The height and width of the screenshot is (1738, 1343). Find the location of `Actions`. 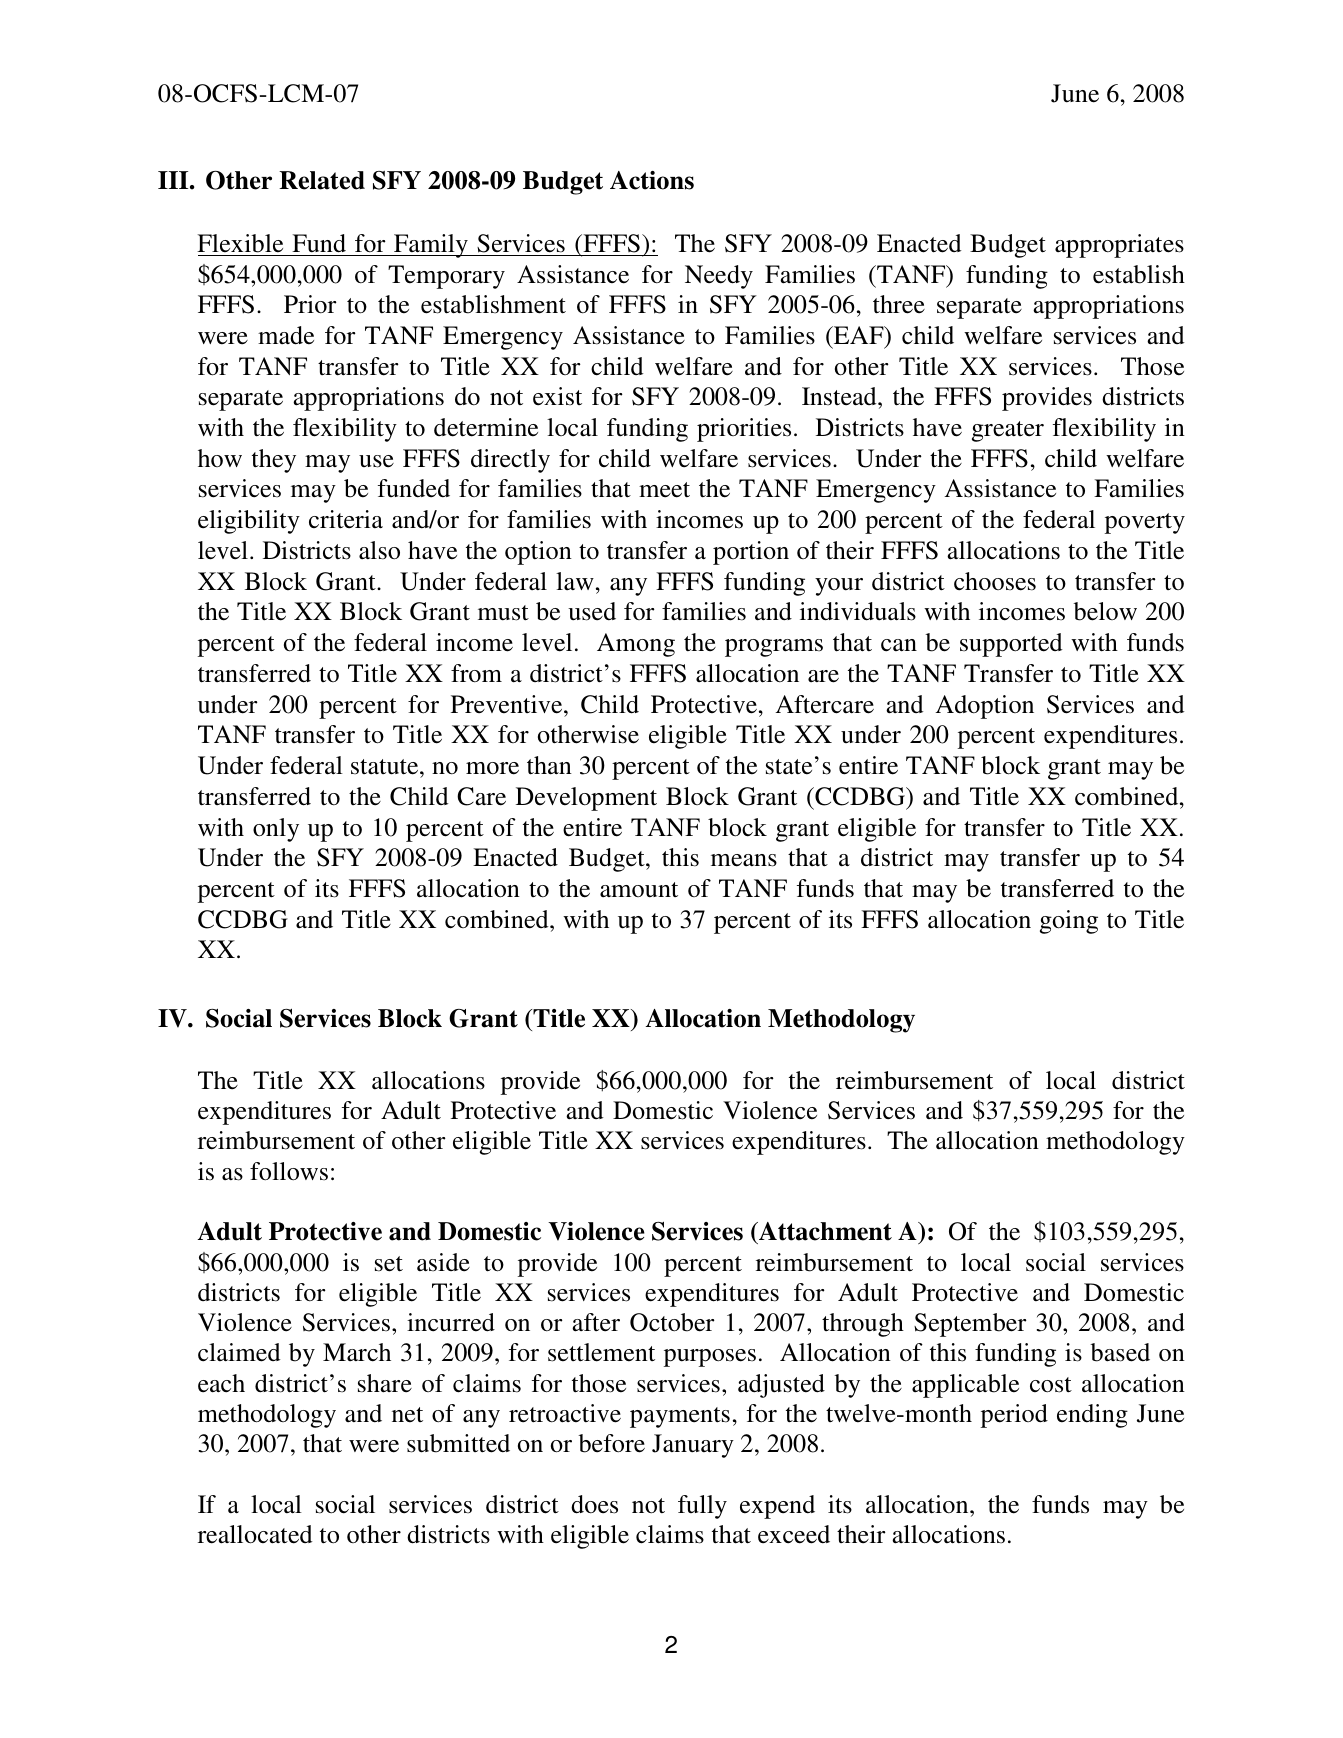

Actions is located at coordinates (652, 180).
